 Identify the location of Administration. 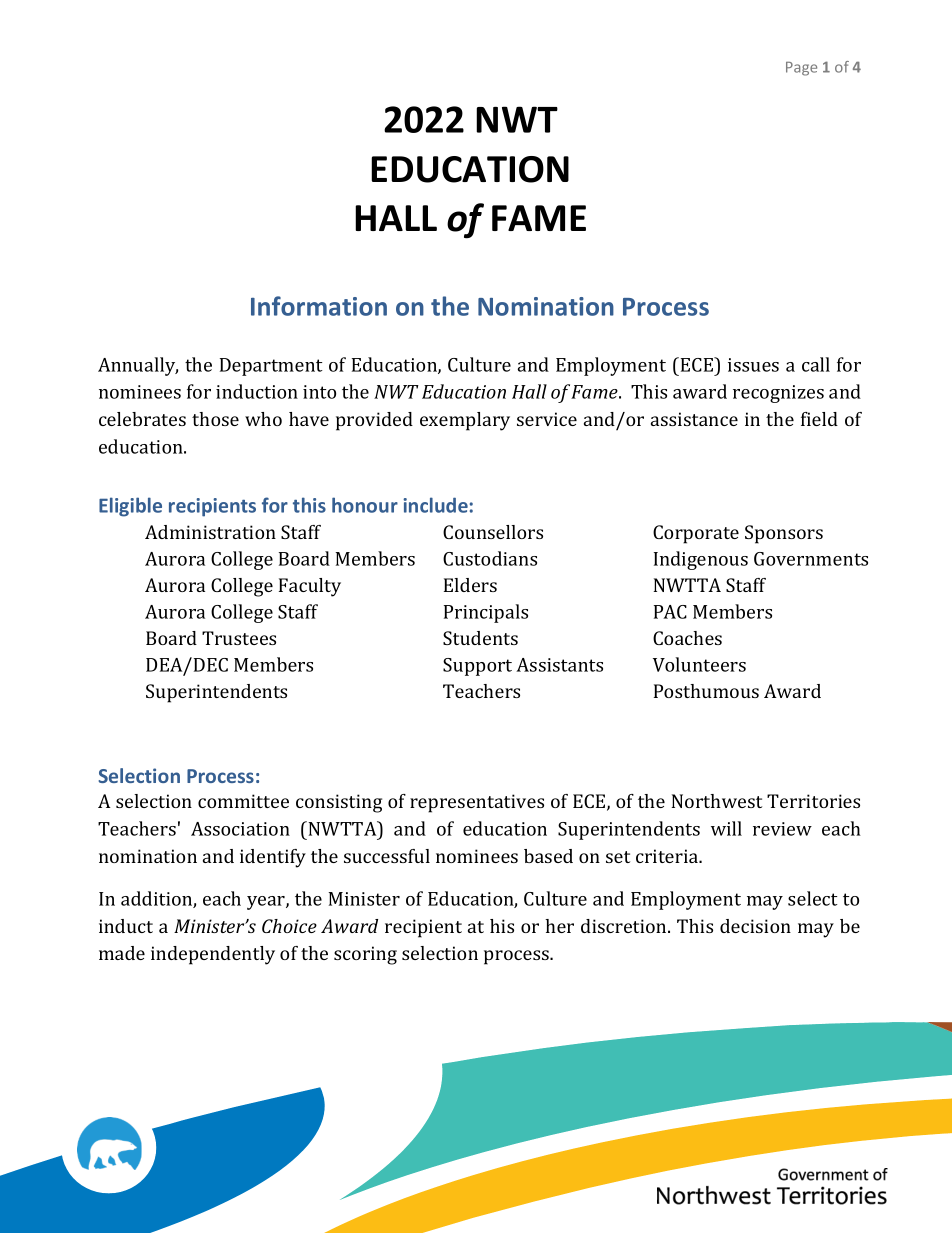
(210, 532).
